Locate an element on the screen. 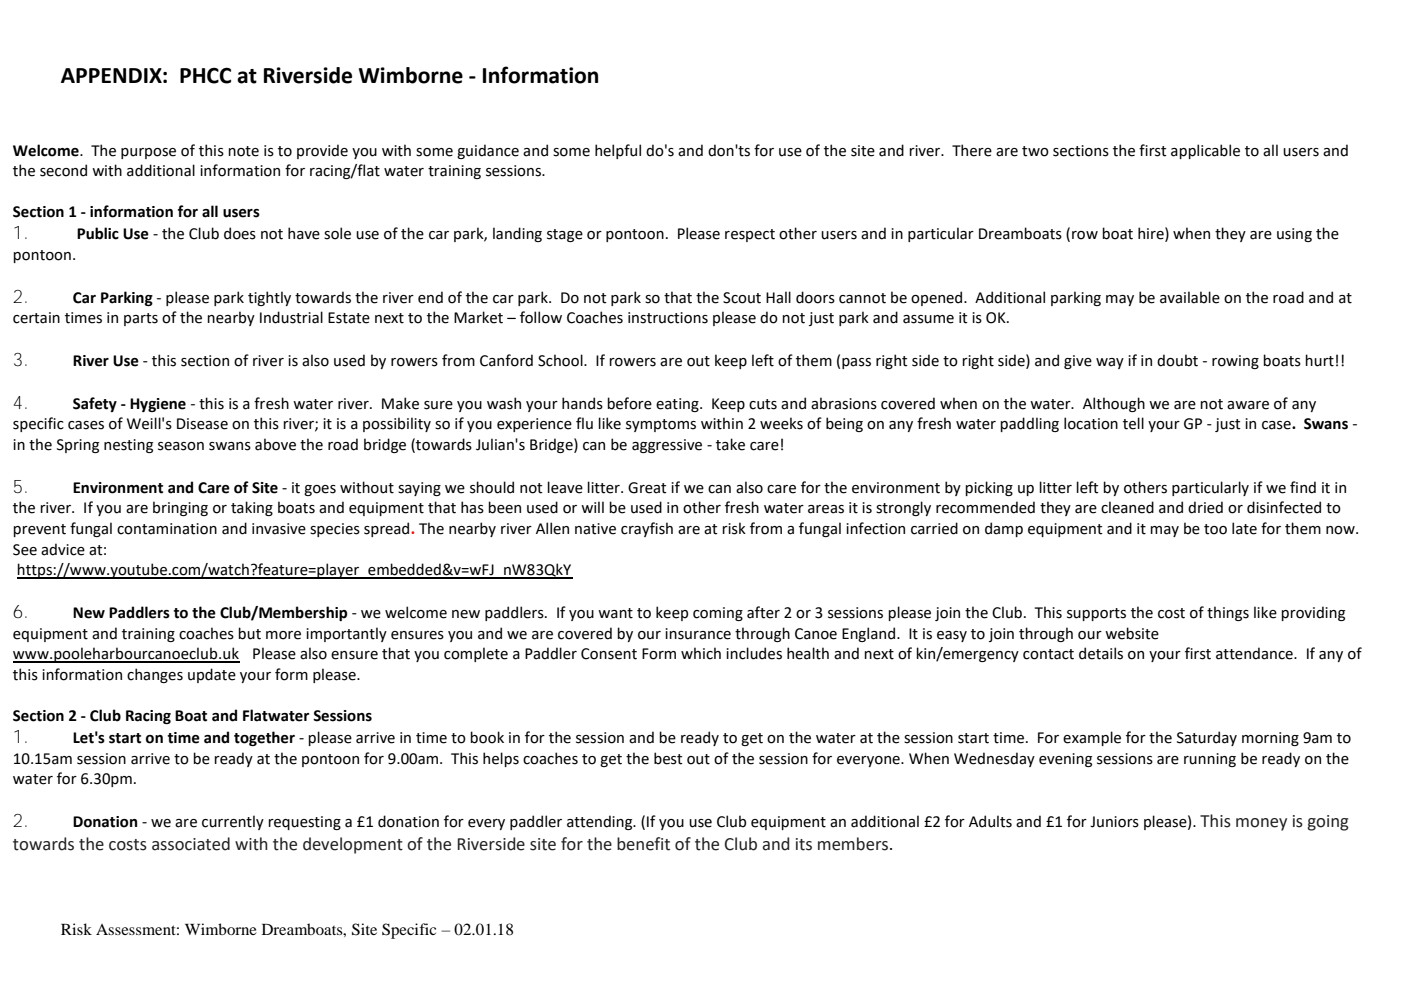 The width and height of the screenshot is (1424, 1007). purpose is located at coordinates (148, 153).
